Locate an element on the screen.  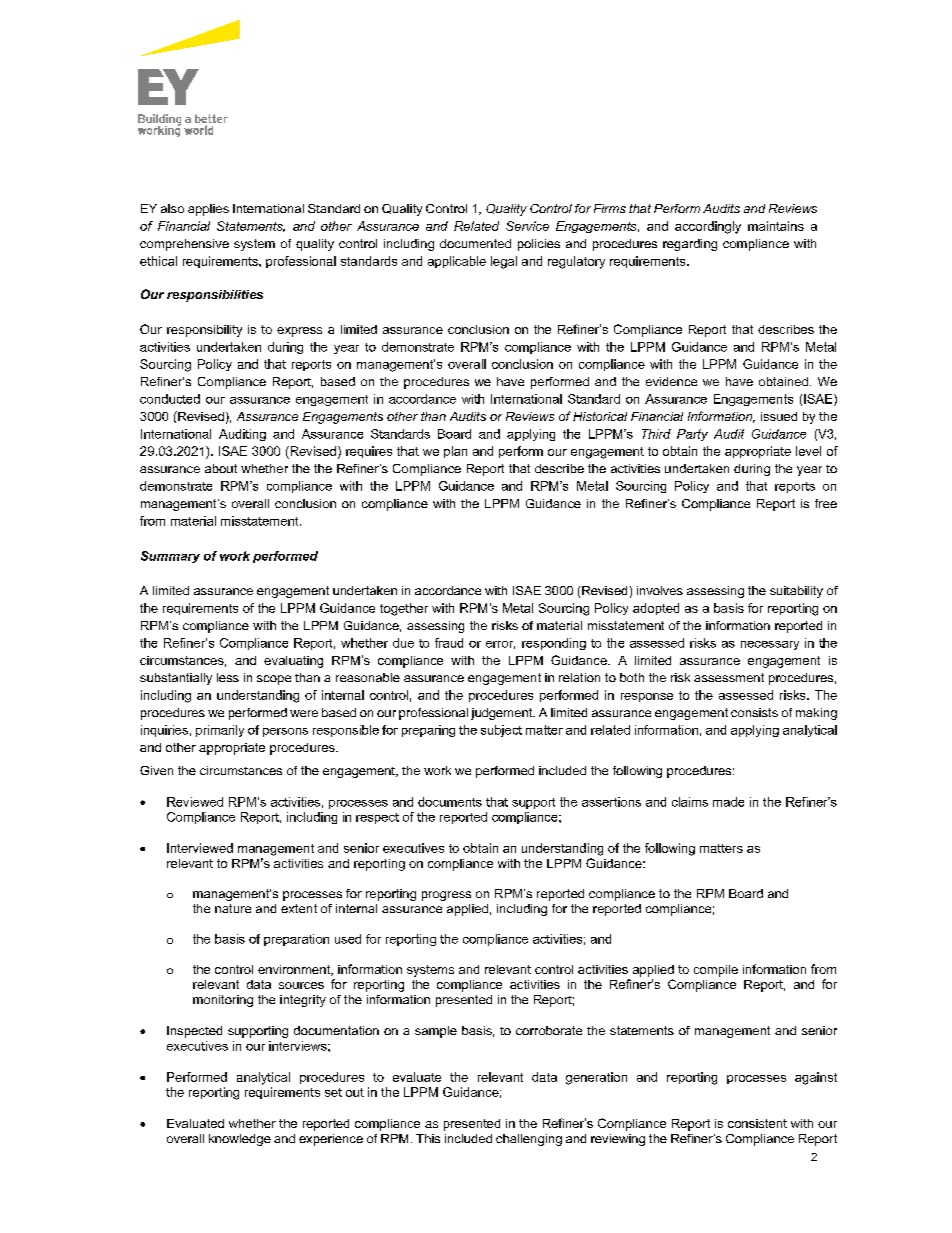
consistent is located at coordinates (757, 1123).
